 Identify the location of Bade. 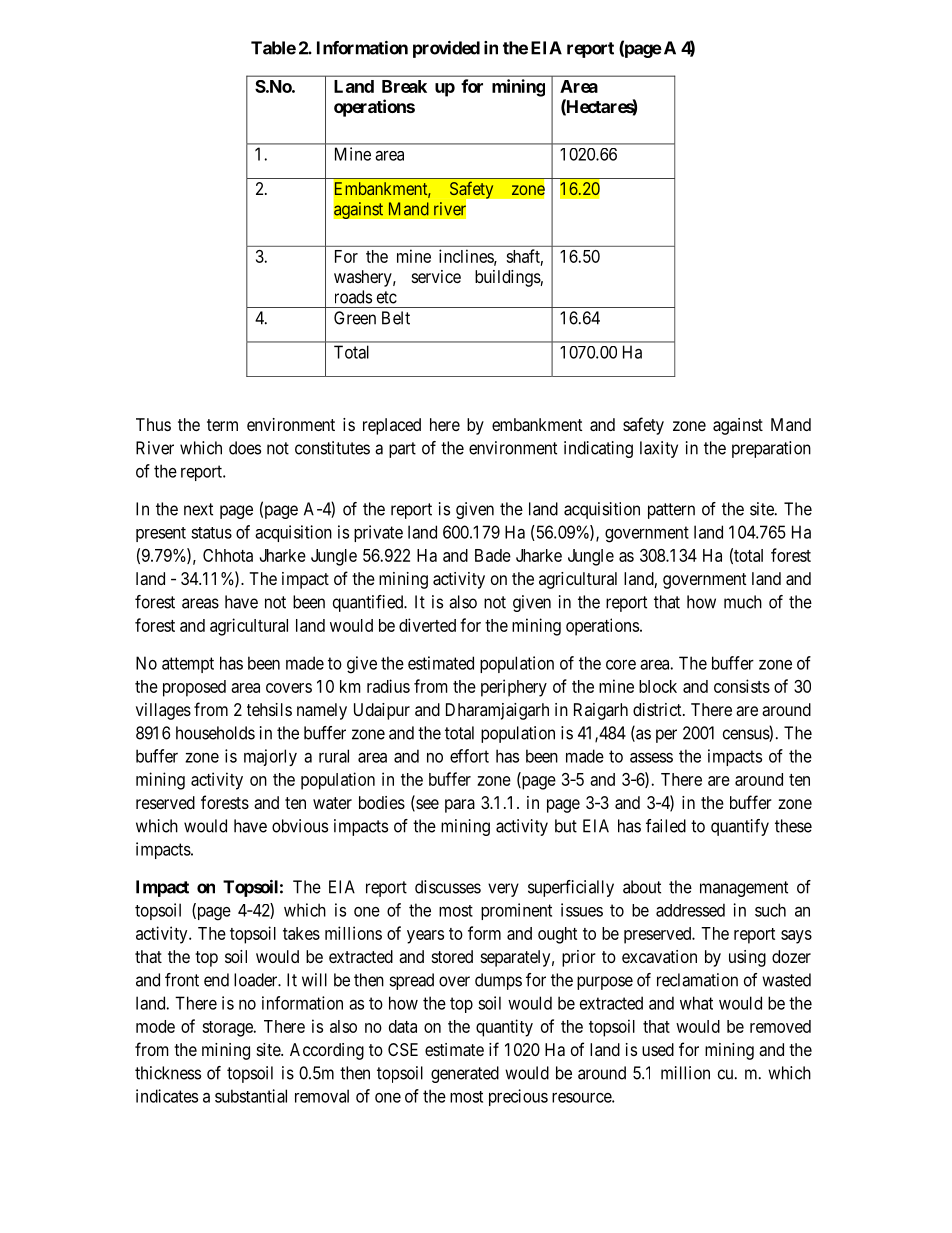
(493, 555).
